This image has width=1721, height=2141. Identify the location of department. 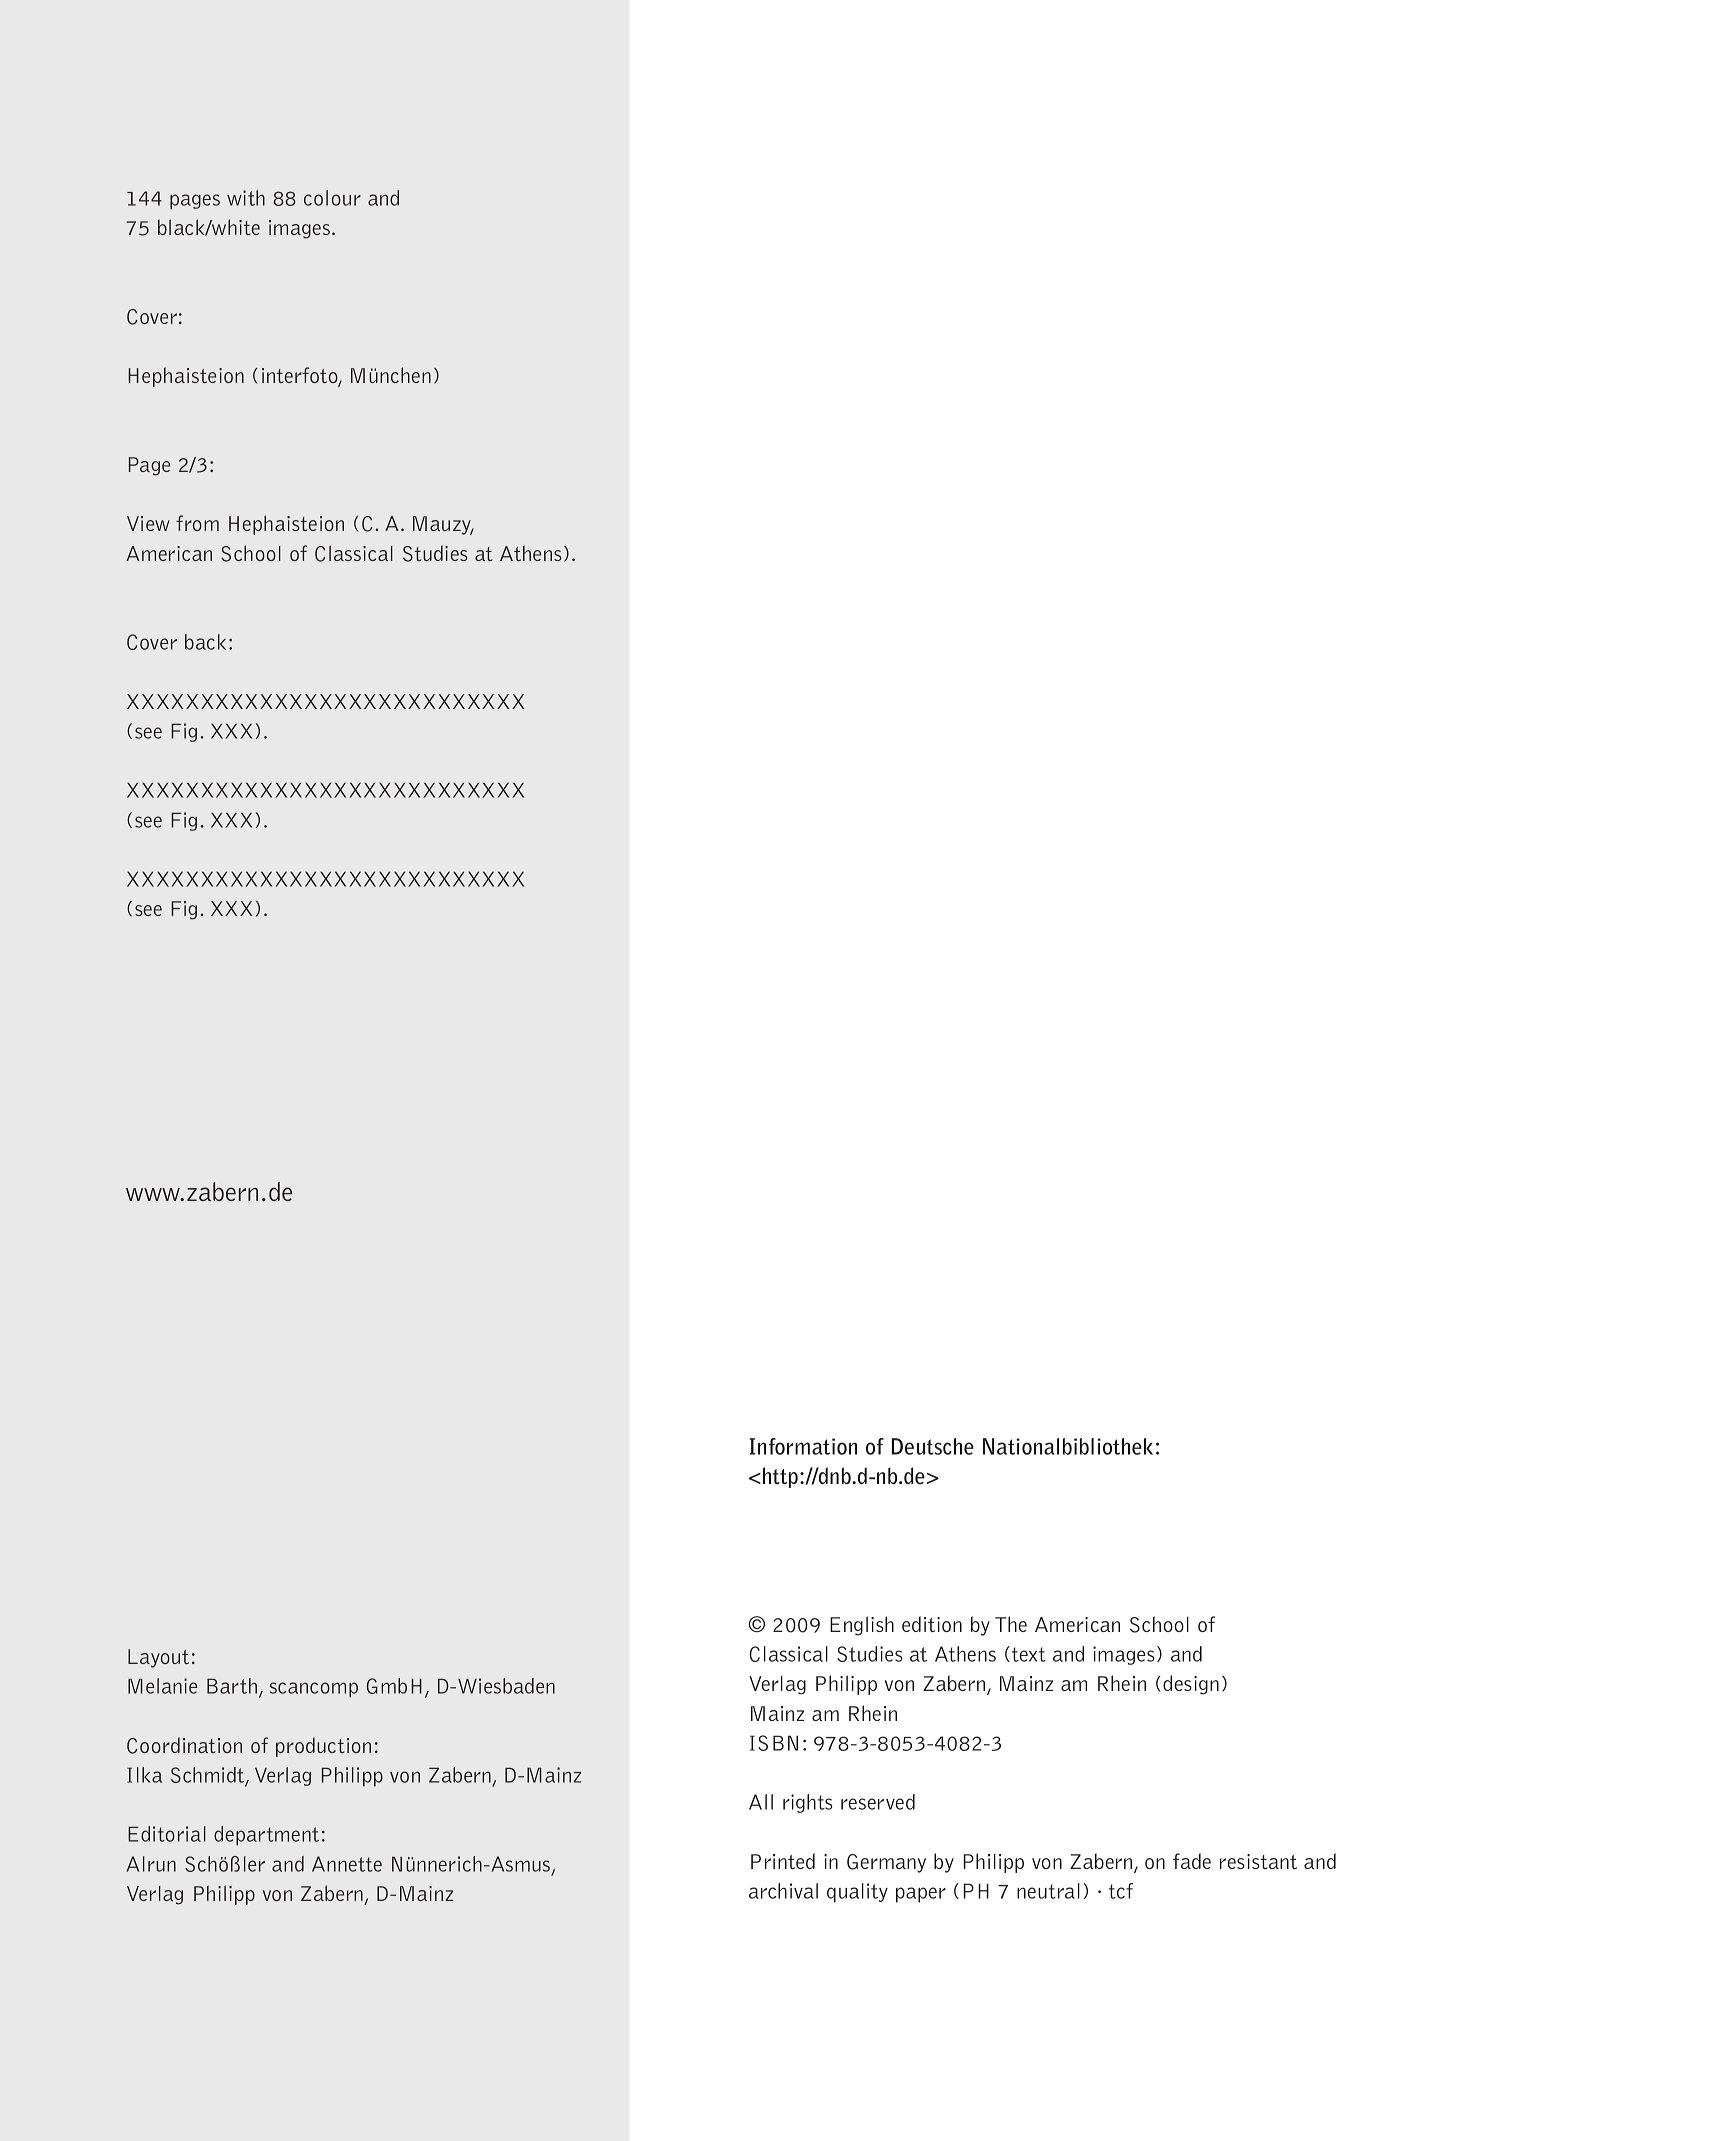
(266, 1836).
